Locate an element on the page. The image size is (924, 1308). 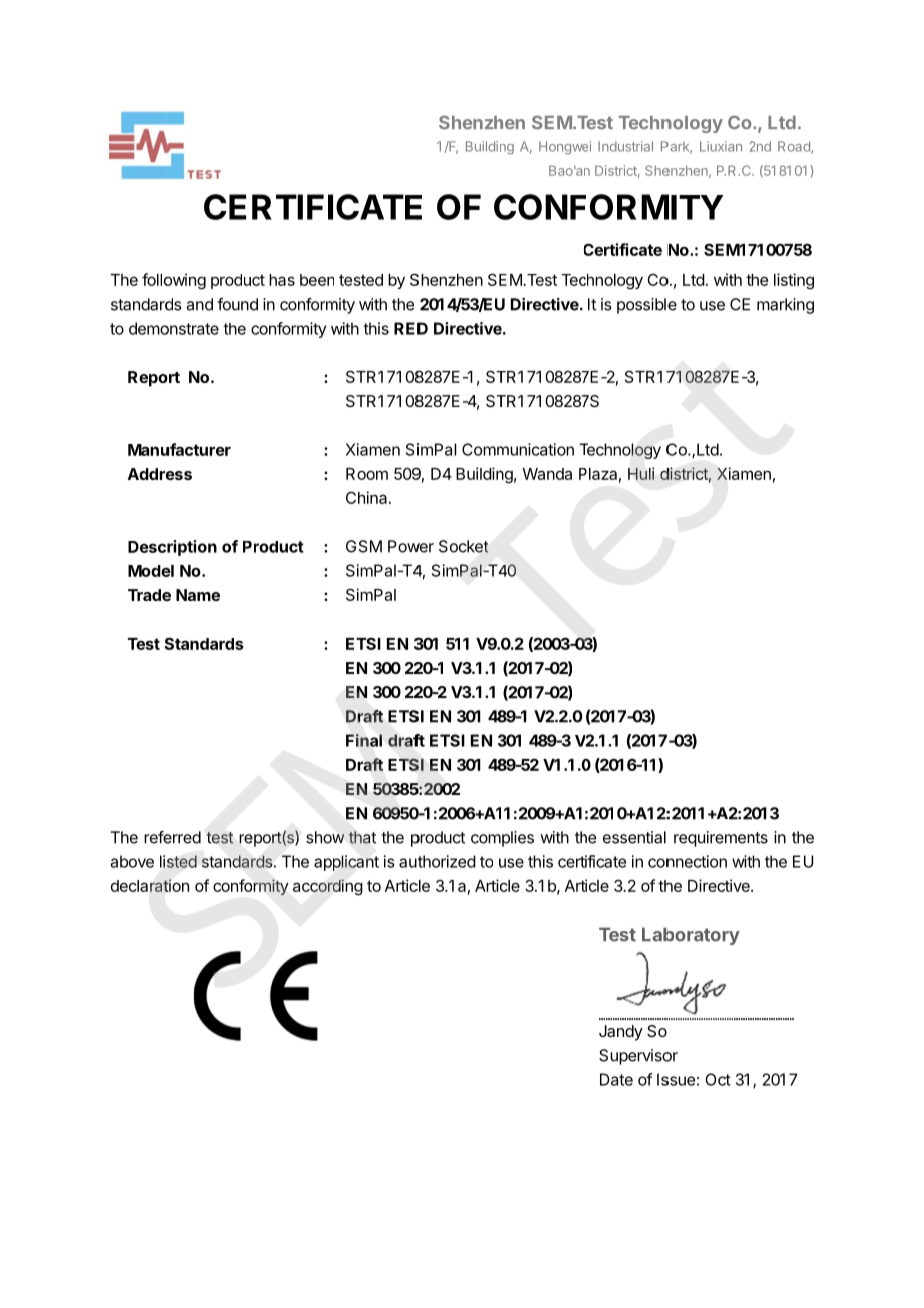
Socket is located at coordinates (463, 546).
